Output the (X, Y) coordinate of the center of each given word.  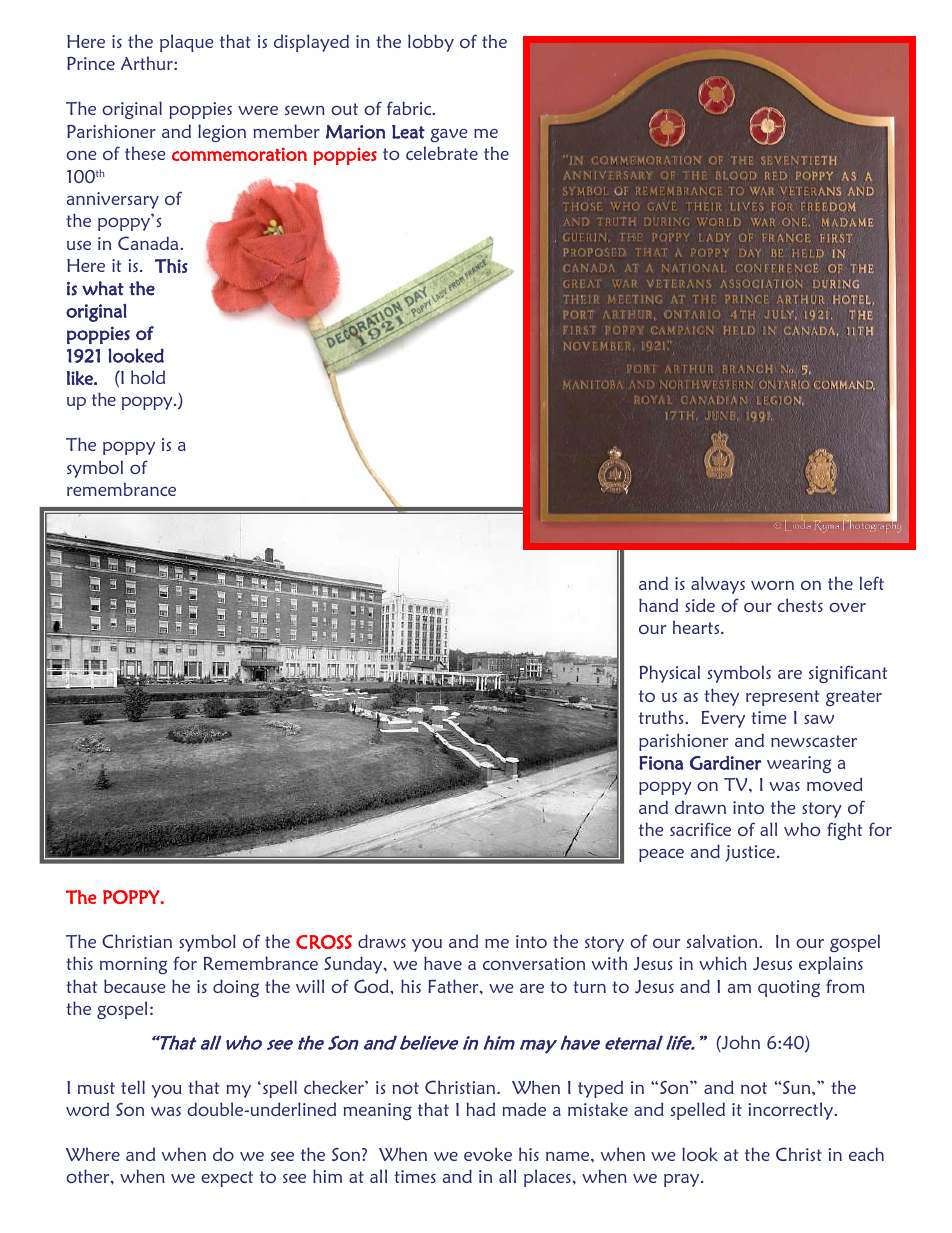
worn (772, 585)
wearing (799, 764)
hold (148, 377)
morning (133, 965)
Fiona (661, 763)
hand (658, 605)
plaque (186, 43)
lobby (431, 43)
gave (448, 135)
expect (227, 1179)
